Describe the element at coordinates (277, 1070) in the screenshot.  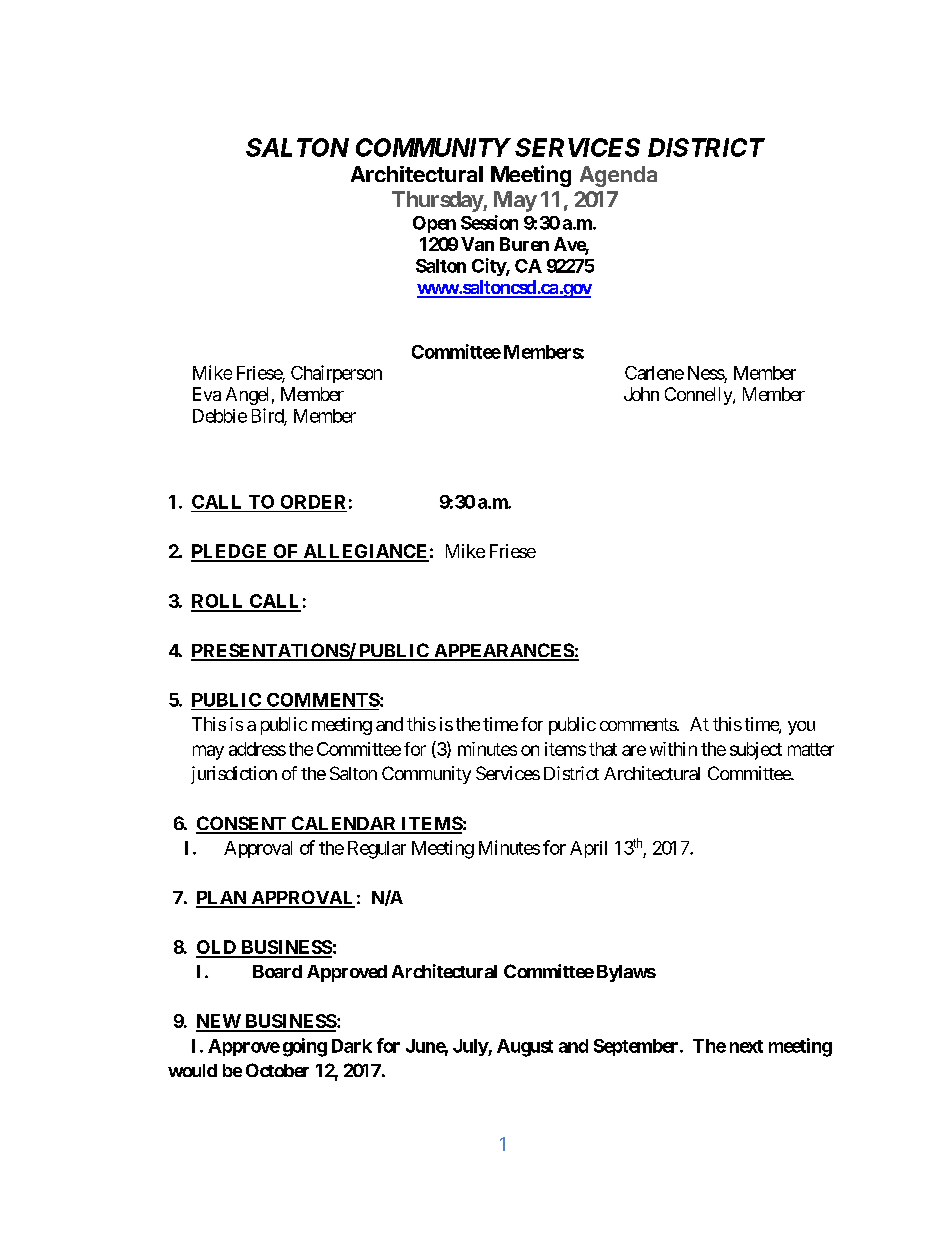
I see `October` at that location.
